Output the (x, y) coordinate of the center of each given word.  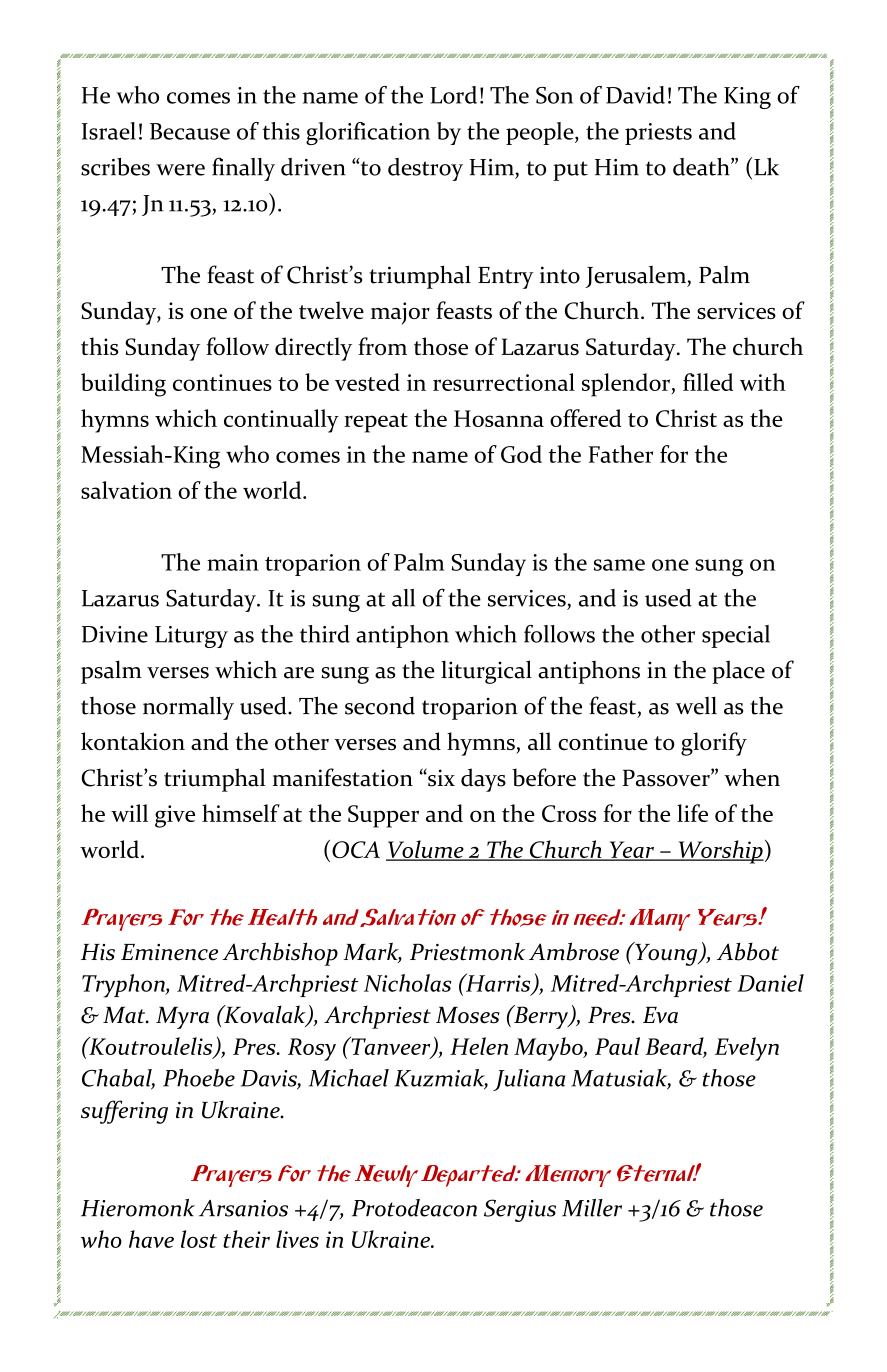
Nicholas (407, 983)
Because (190, 131)
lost (199, 1239)
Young (666, 954)
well (696, 706)
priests (658, 134)
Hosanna (499, 418)
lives (297, 1239)
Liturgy (191, 637)
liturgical (486, 672)
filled (708, 382)
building (123, 385)
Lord (453, 95)
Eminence (169, 952)
